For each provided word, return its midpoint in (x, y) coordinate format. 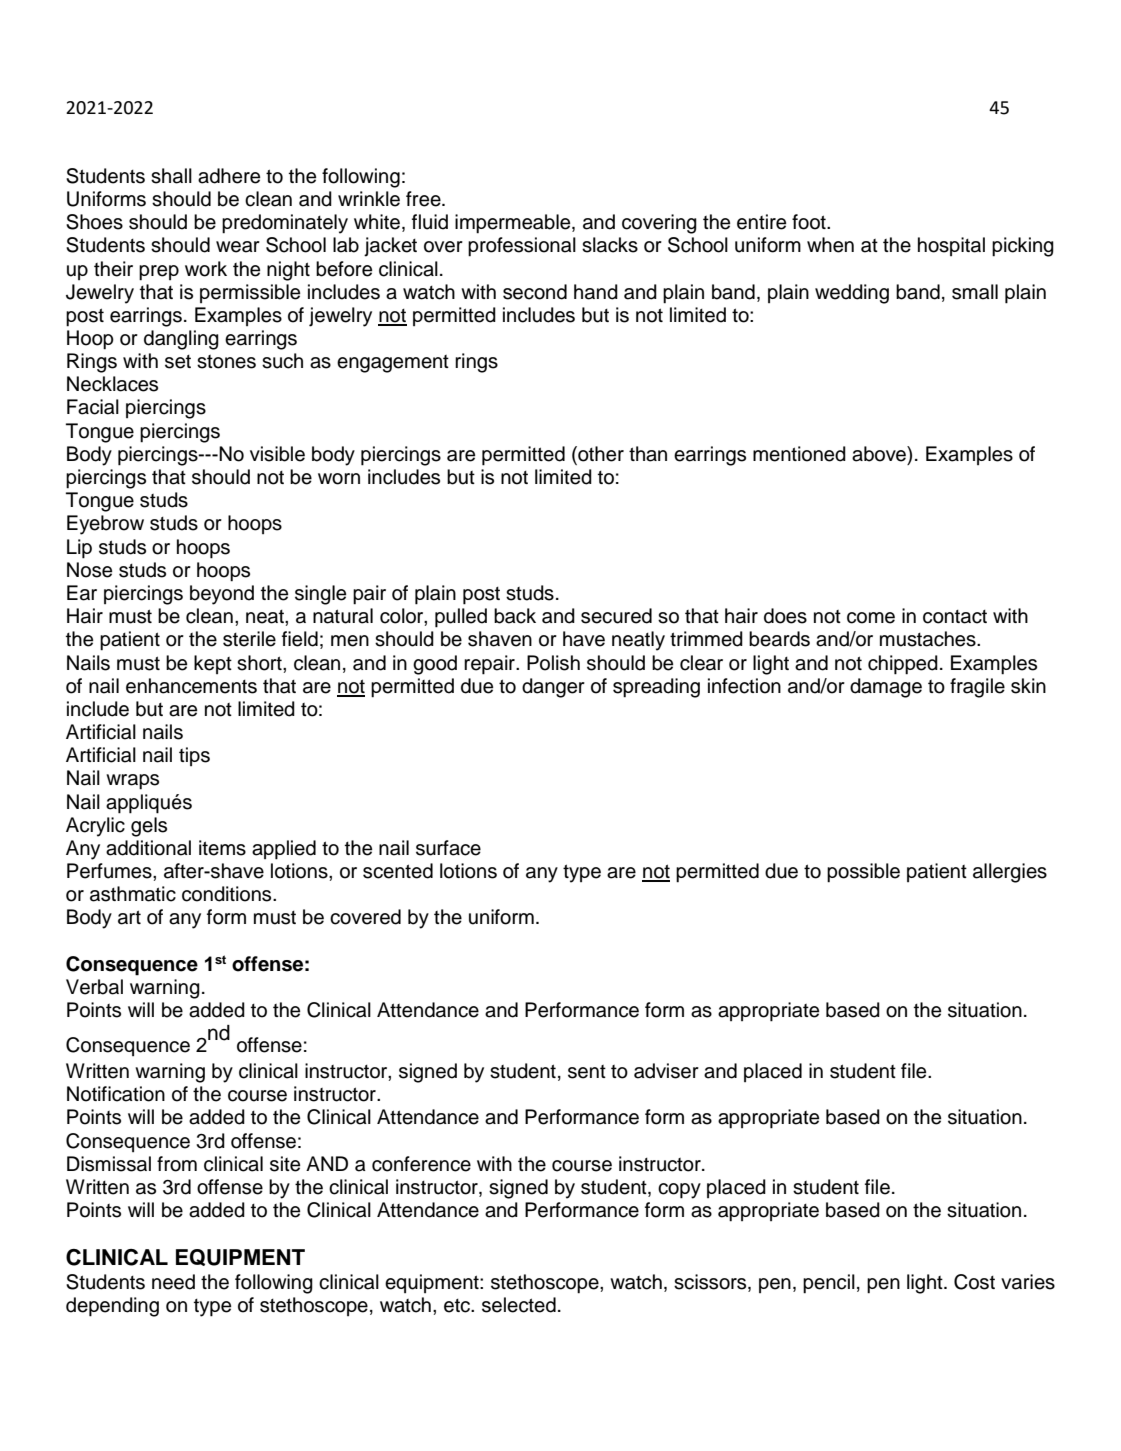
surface (448, 848)
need (173, 1282)
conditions (228, 894)
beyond (222, 595)
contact (955, 617)
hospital (951, 246)
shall (171, 176)
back (515, 616)
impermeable (514, 224)
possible (863, 873)
